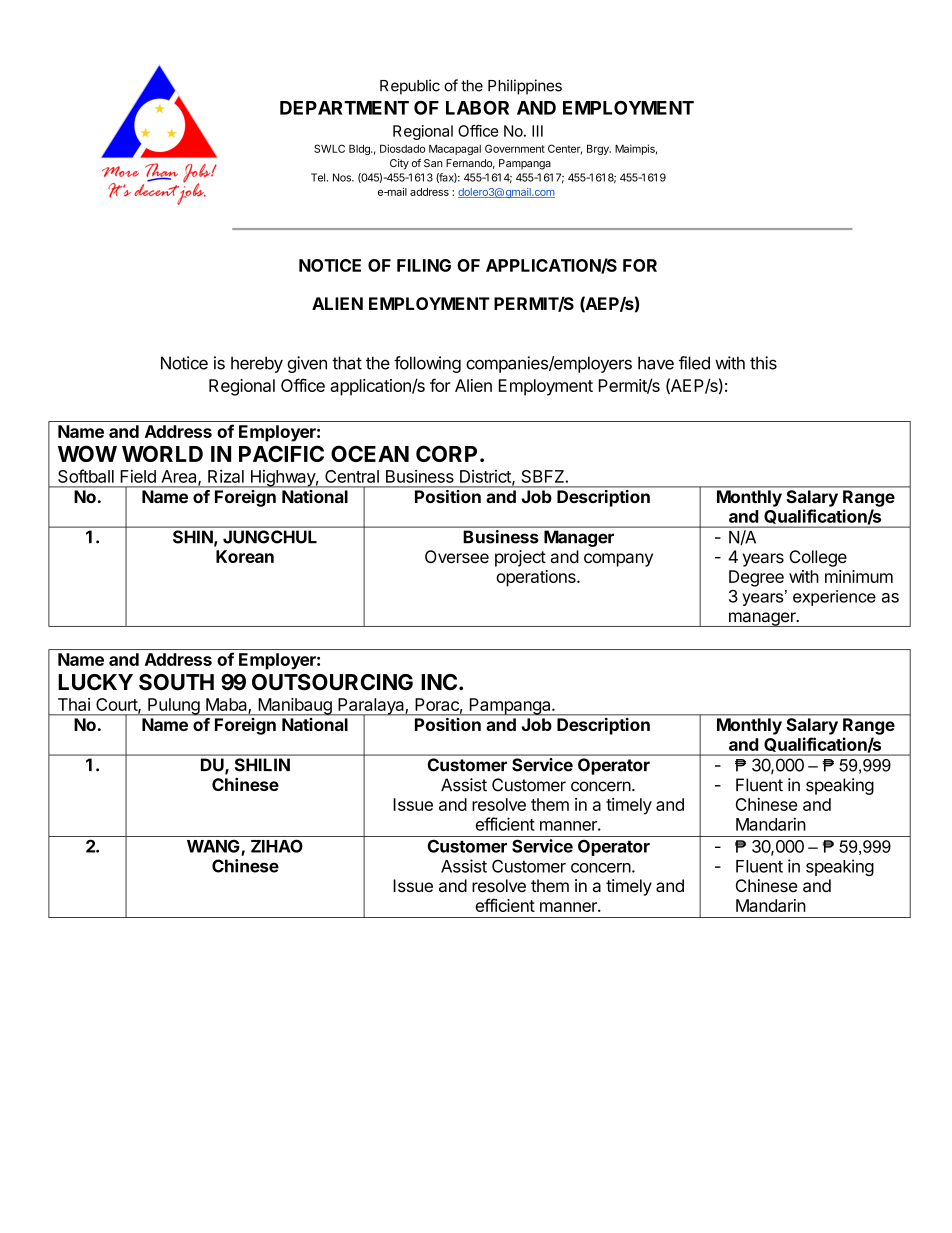 The height and width of the page is (1233, 952). Describe the element at coordinates (446, 453) in the page. I see `CORP` at that location.
